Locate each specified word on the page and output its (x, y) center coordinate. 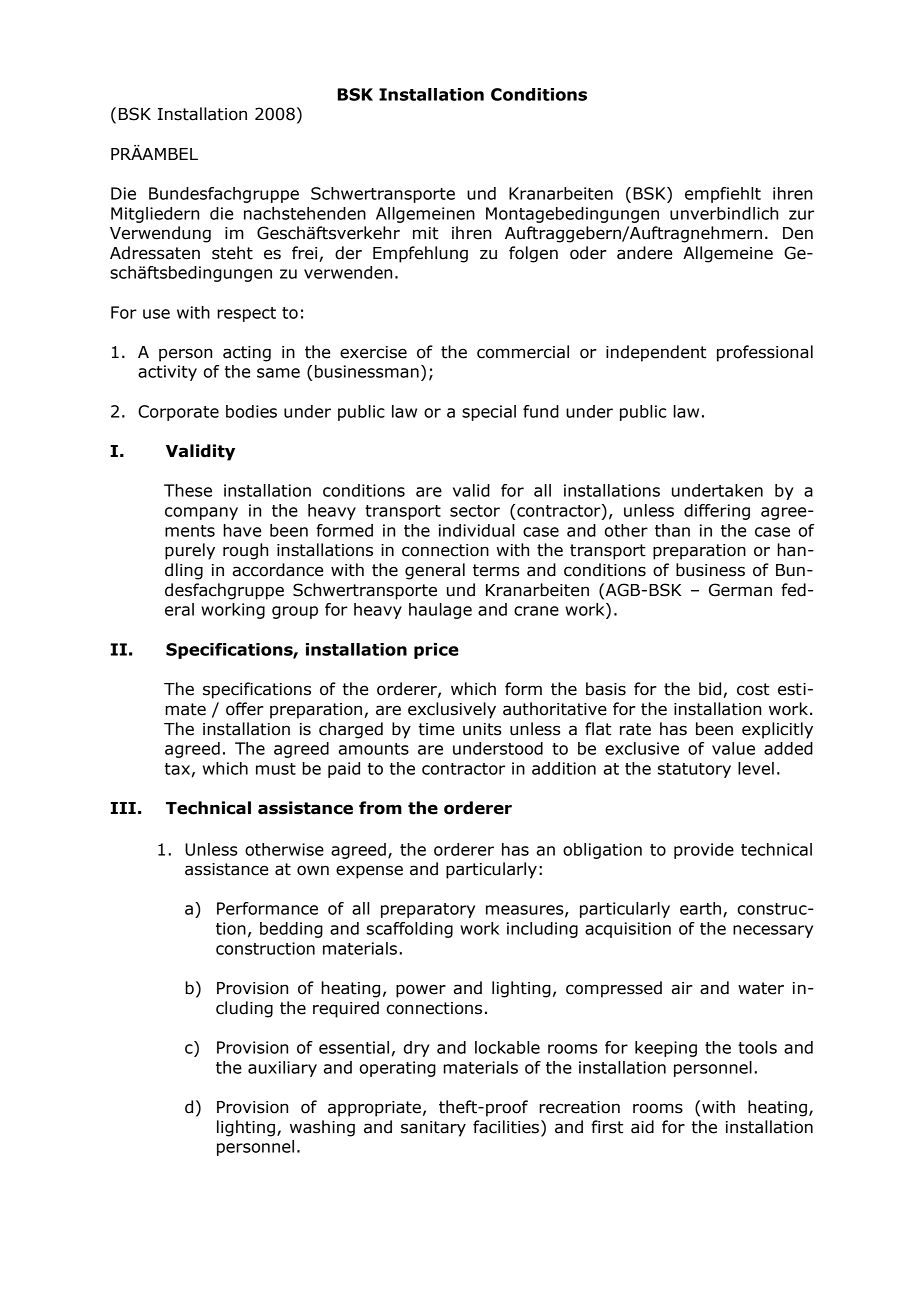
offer (245, 709)
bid (711, 690)
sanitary (433, 1129)
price (436, 651)
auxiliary (282, 1069)
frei (304, 253)
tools (757, 1047)
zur (801, 215)
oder (588, 253)
